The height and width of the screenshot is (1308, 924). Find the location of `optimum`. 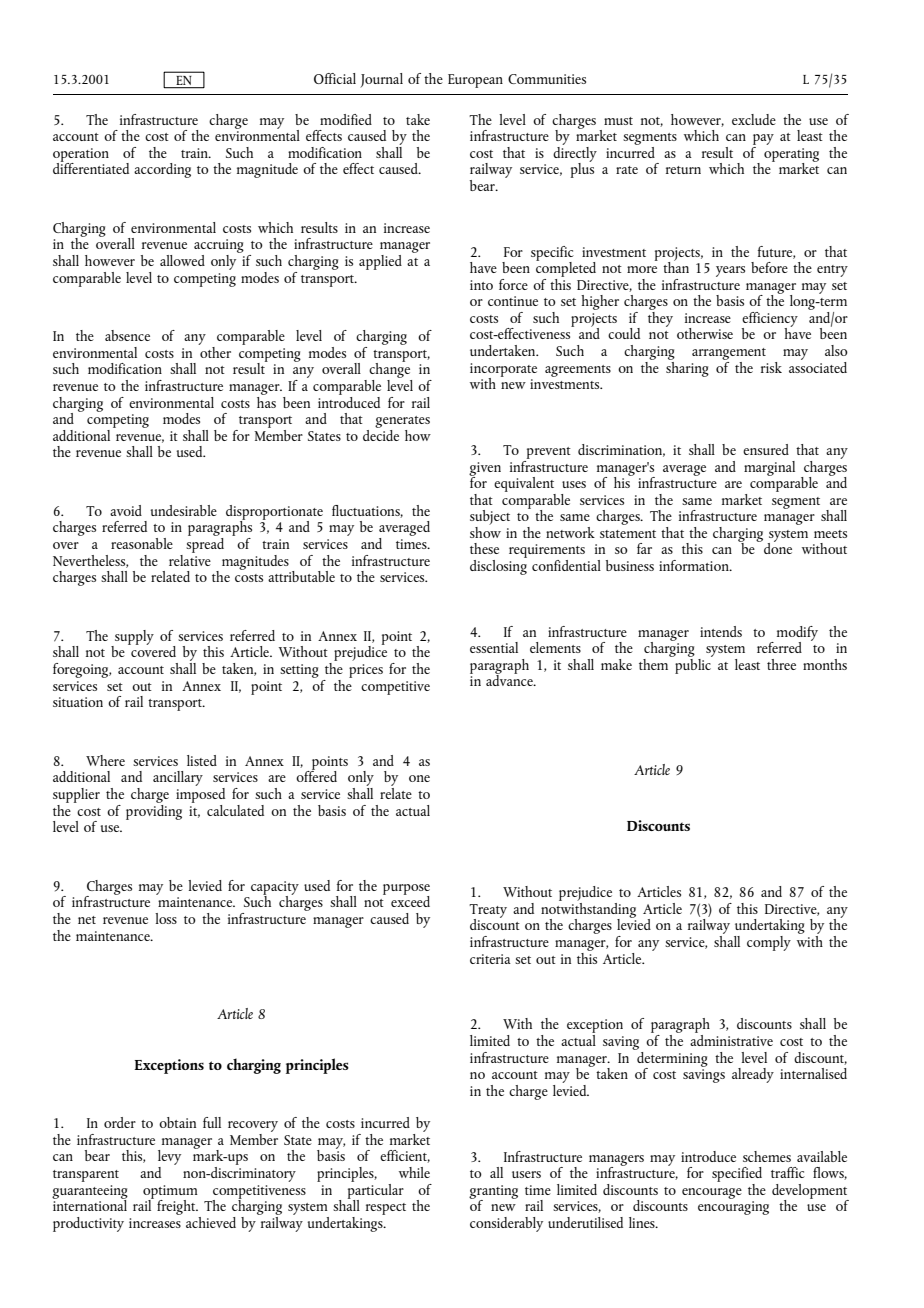

optimum is located at coordinates (170, 1193).
